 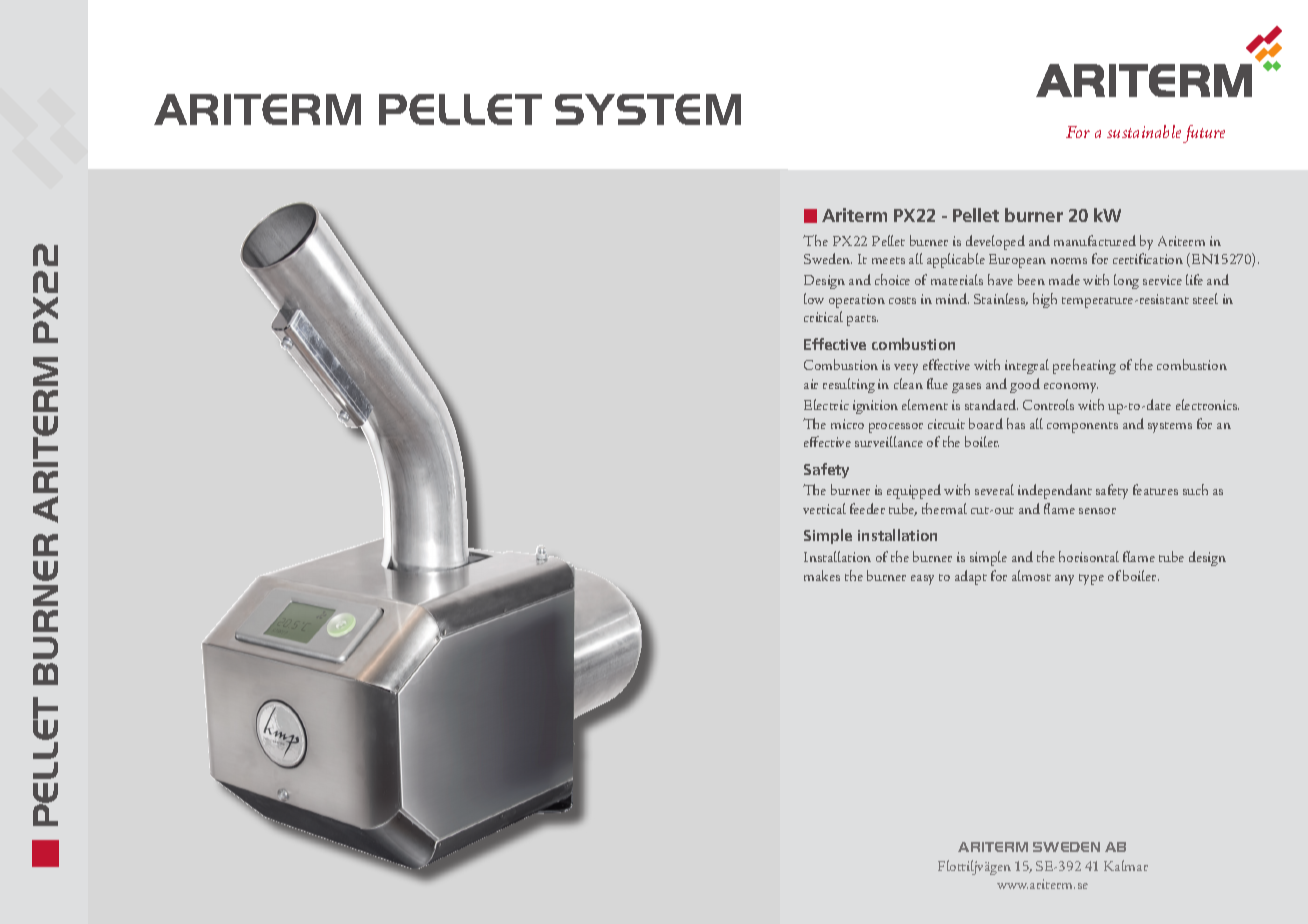 What do you see at coordinates (995, 242) in the document?
I see `developed` at bounding box center [995, 242].
